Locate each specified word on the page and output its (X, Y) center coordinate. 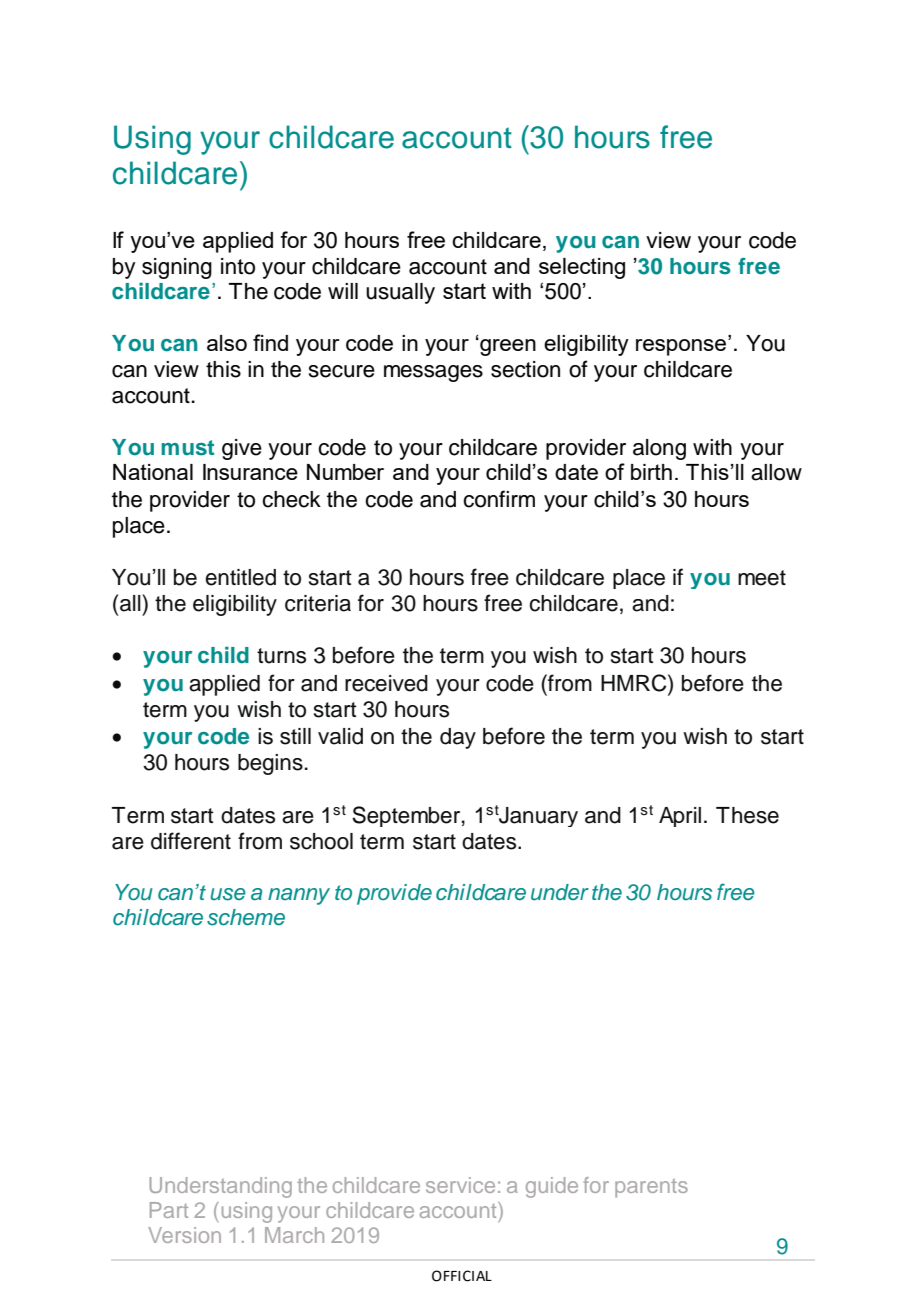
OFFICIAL (462, 1276)
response (681, 347)
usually (400, 293)
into (238, 266)
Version (184, 1235)
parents (651, 1188)
